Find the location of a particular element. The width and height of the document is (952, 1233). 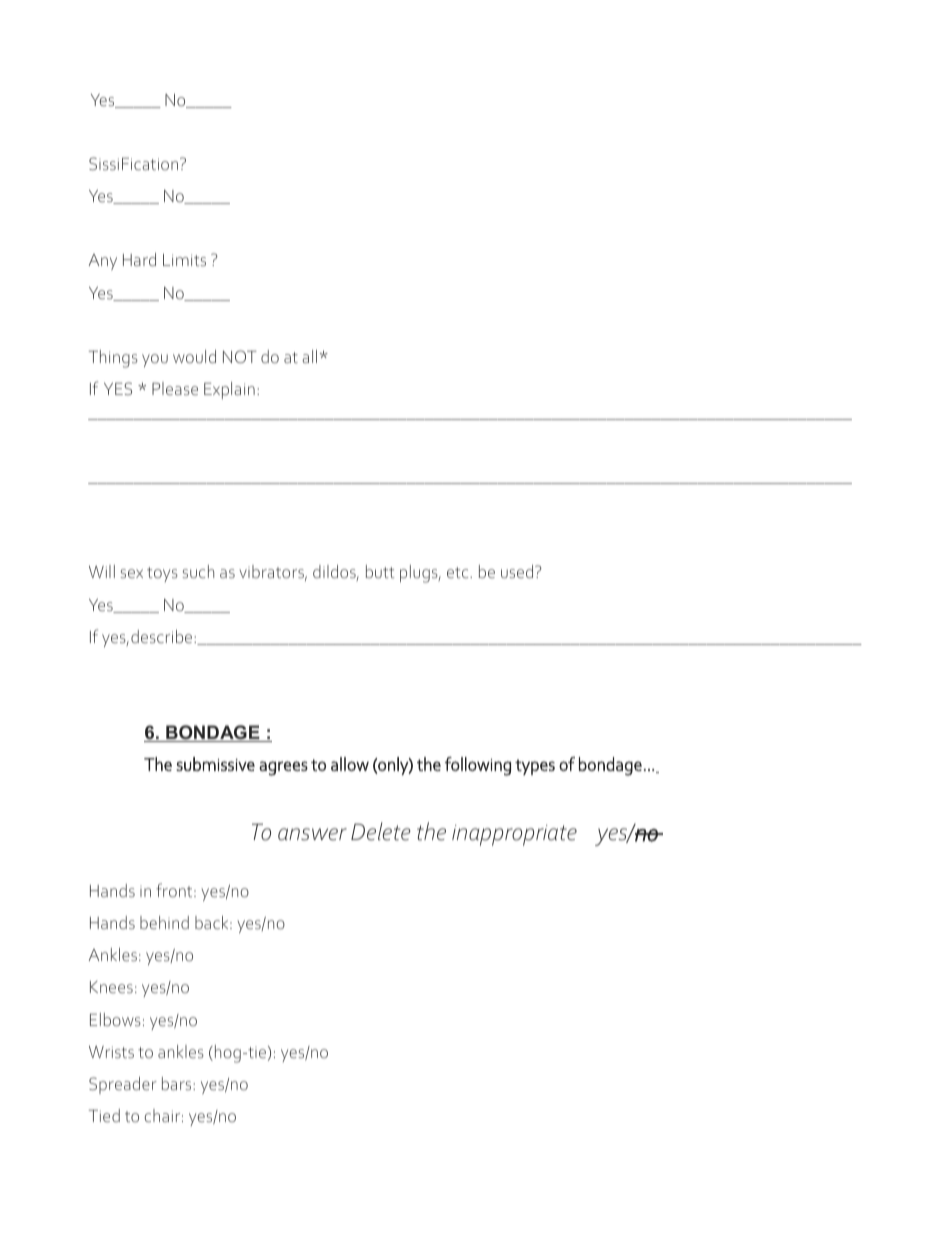

submissive is located at coordinates (215, 764).
